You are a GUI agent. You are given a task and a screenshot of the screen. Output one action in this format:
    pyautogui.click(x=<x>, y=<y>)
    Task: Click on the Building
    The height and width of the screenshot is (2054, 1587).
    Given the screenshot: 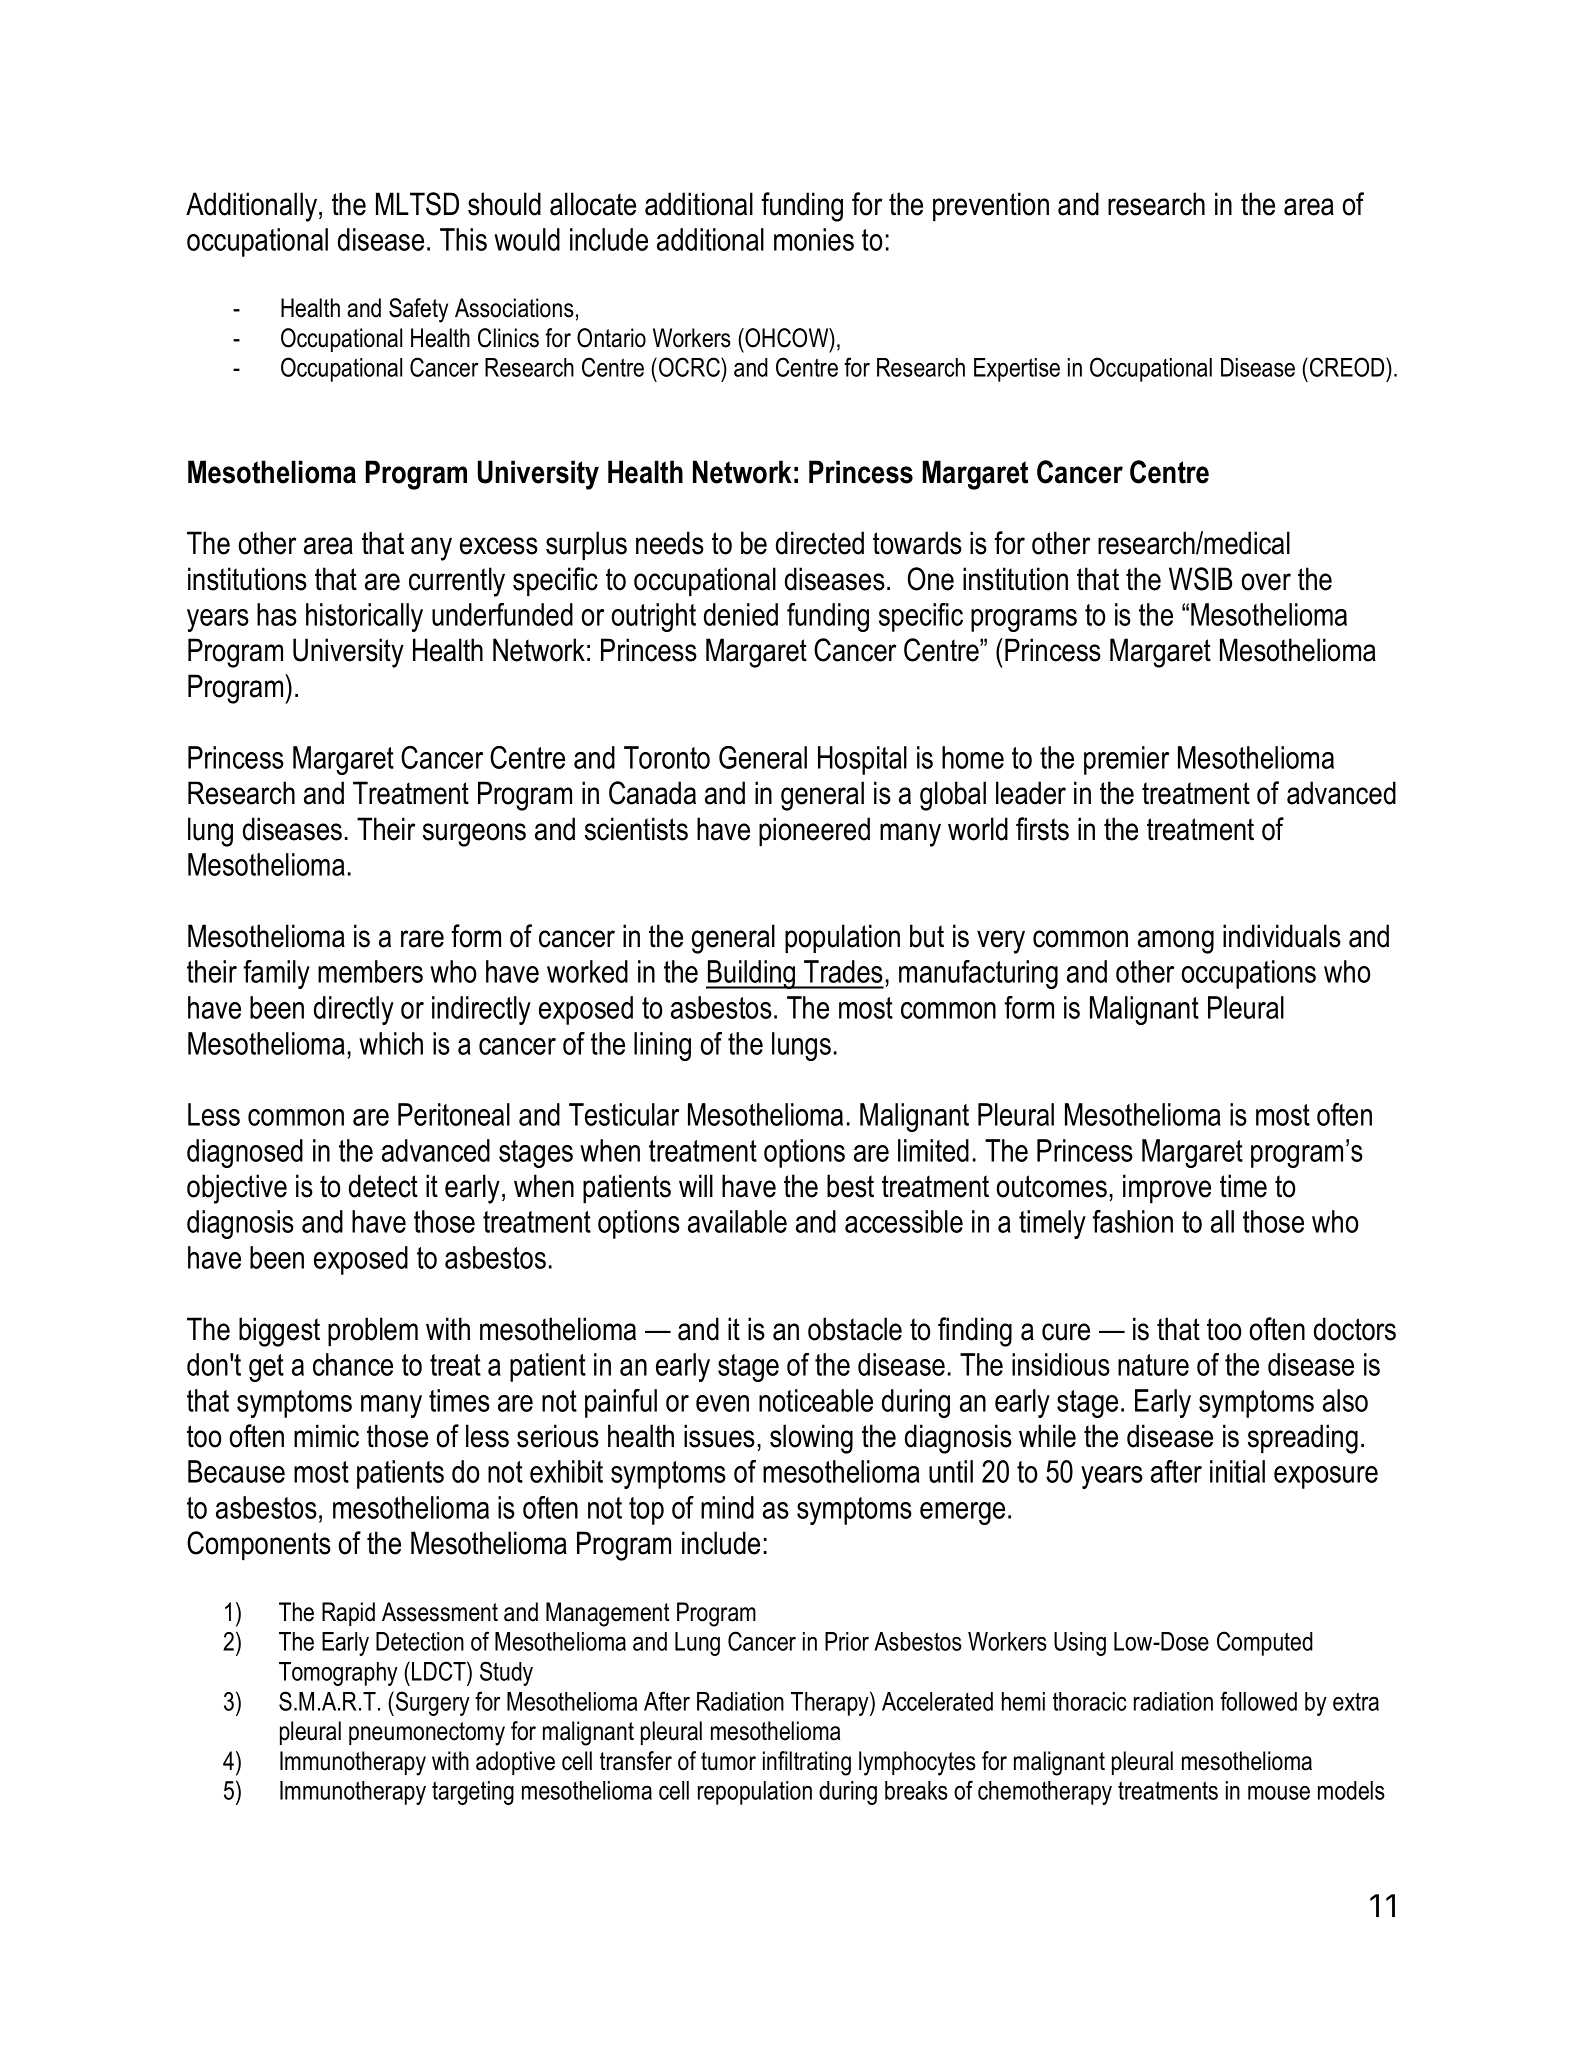 What is the action you would take?
    pyautogui.click(x=752, y=974)
